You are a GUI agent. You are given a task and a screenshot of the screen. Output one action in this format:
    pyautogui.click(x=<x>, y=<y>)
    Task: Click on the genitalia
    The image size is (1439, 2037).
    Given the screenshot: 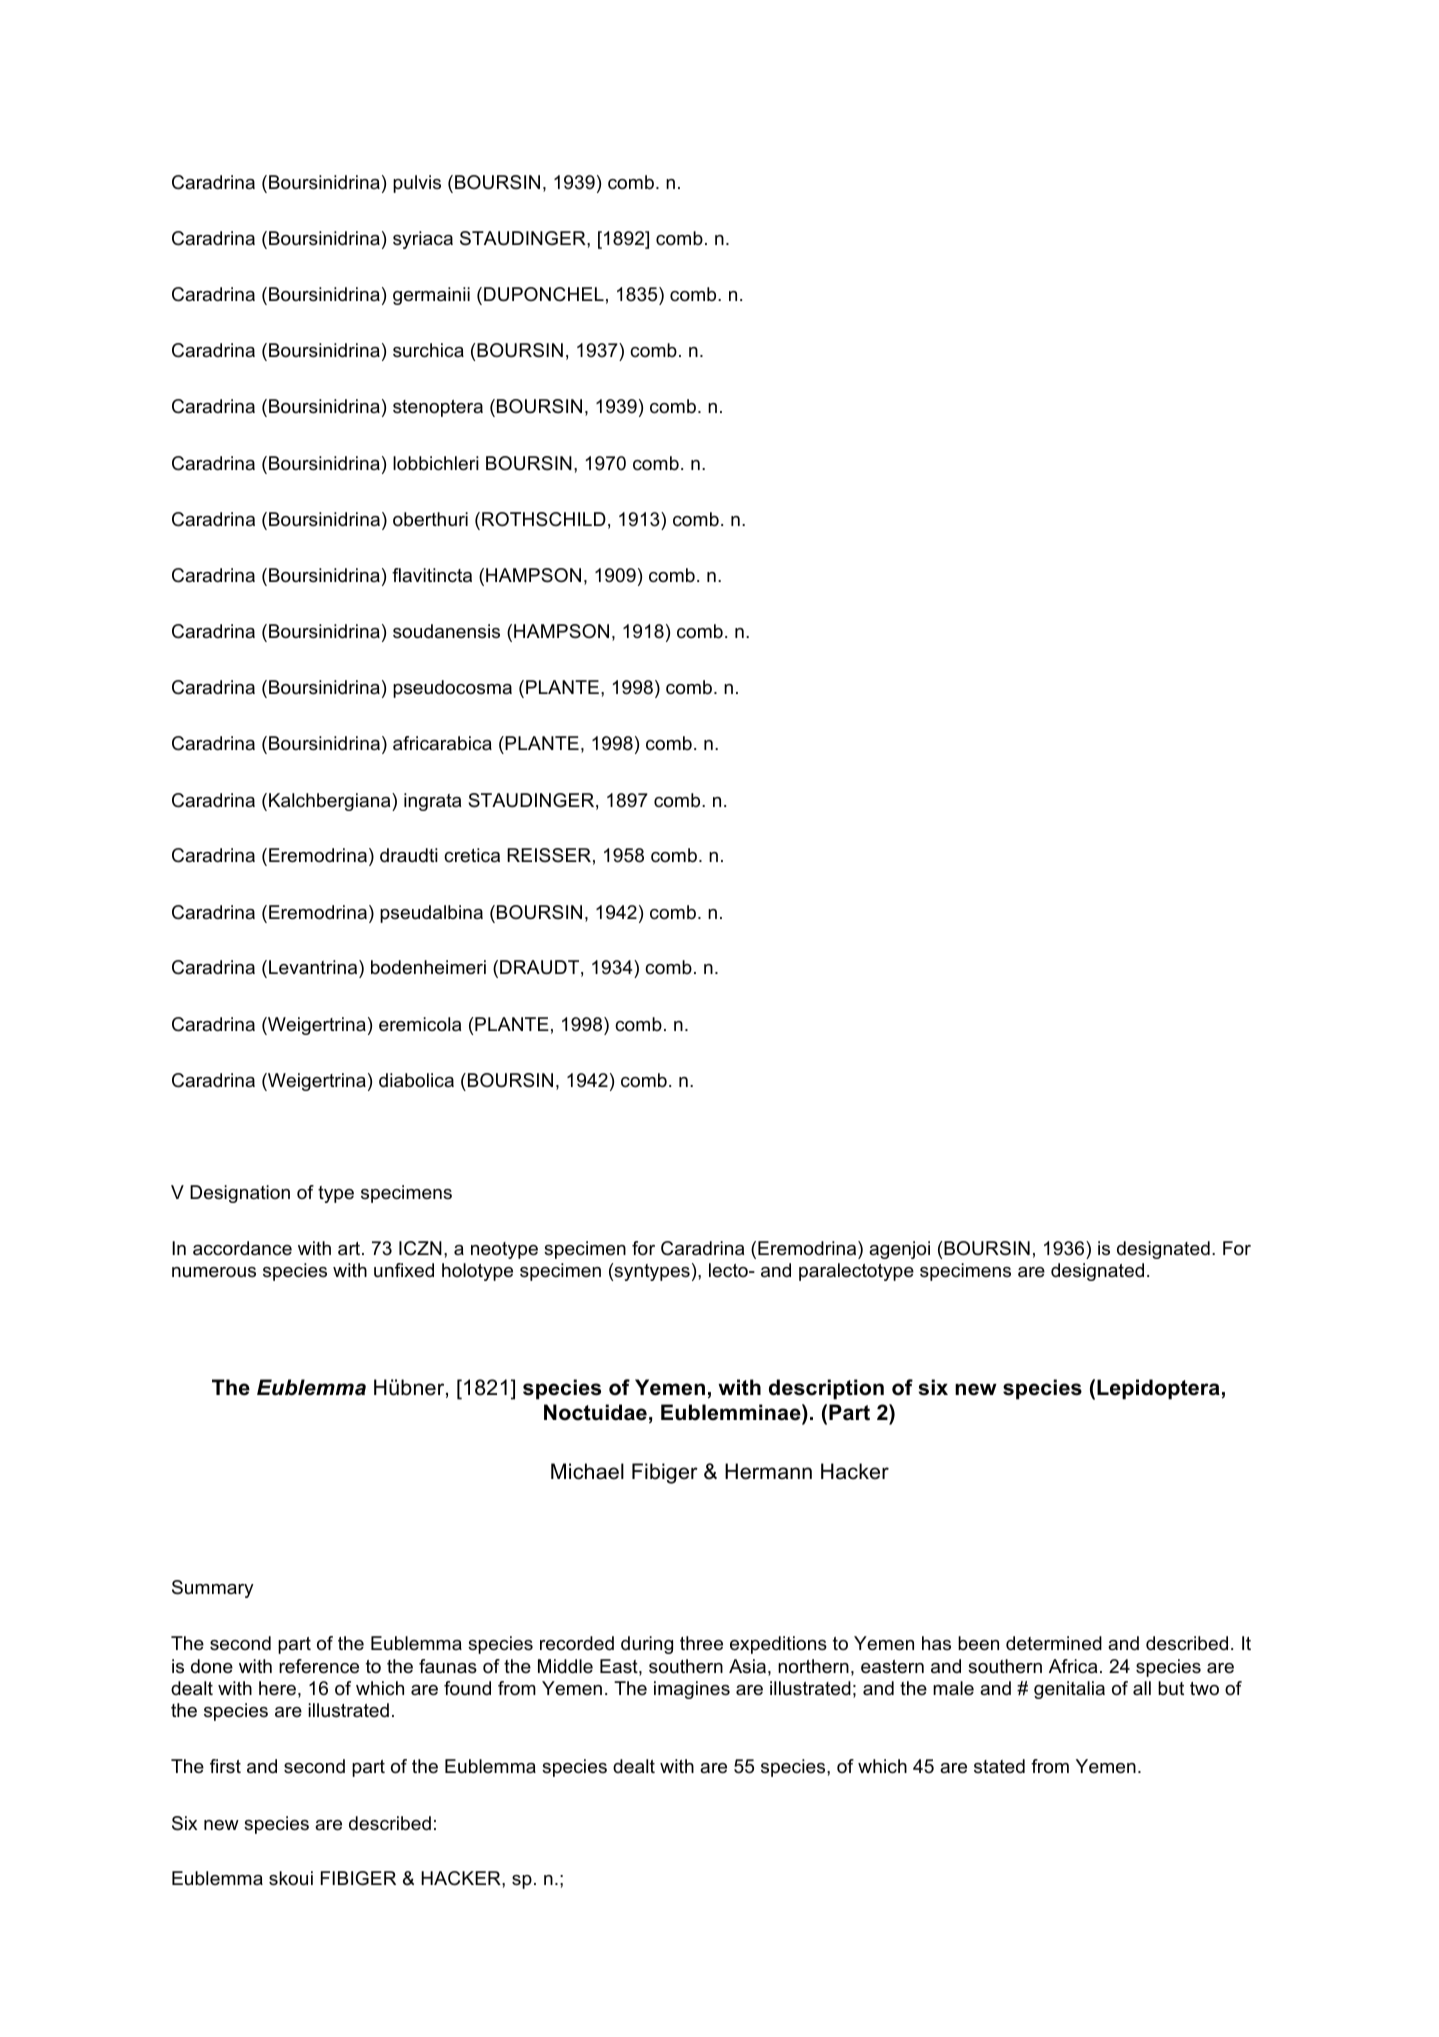 What is the action you would take?
    pyautogui.click(x=1069, y=1690)
